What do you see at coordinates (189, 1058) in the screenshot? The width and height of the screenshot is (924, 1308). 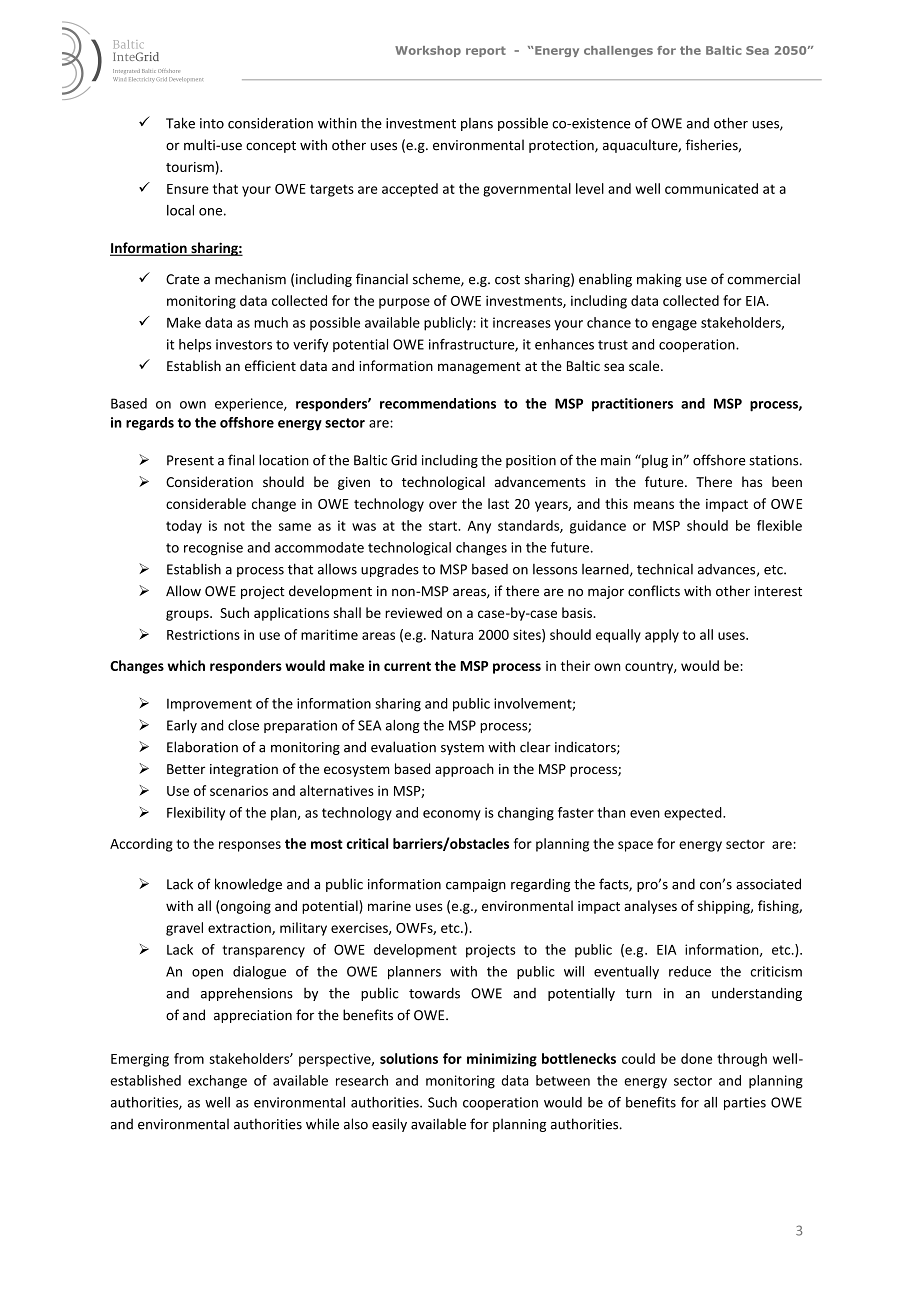 I see `from` at bounding box center [189, 1058].
